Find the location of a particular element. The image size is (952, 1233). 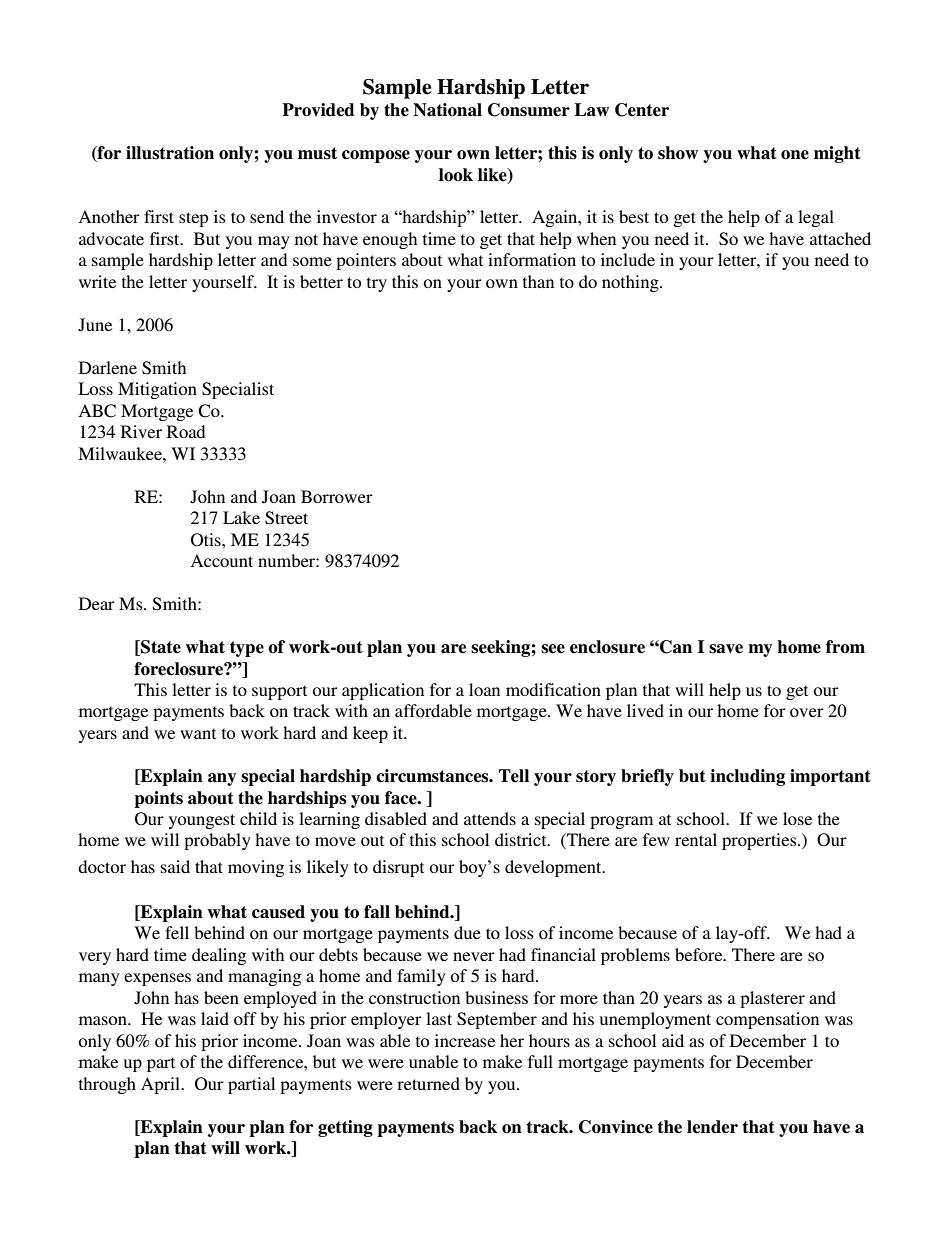

save is located at coordinates (726, 649).
